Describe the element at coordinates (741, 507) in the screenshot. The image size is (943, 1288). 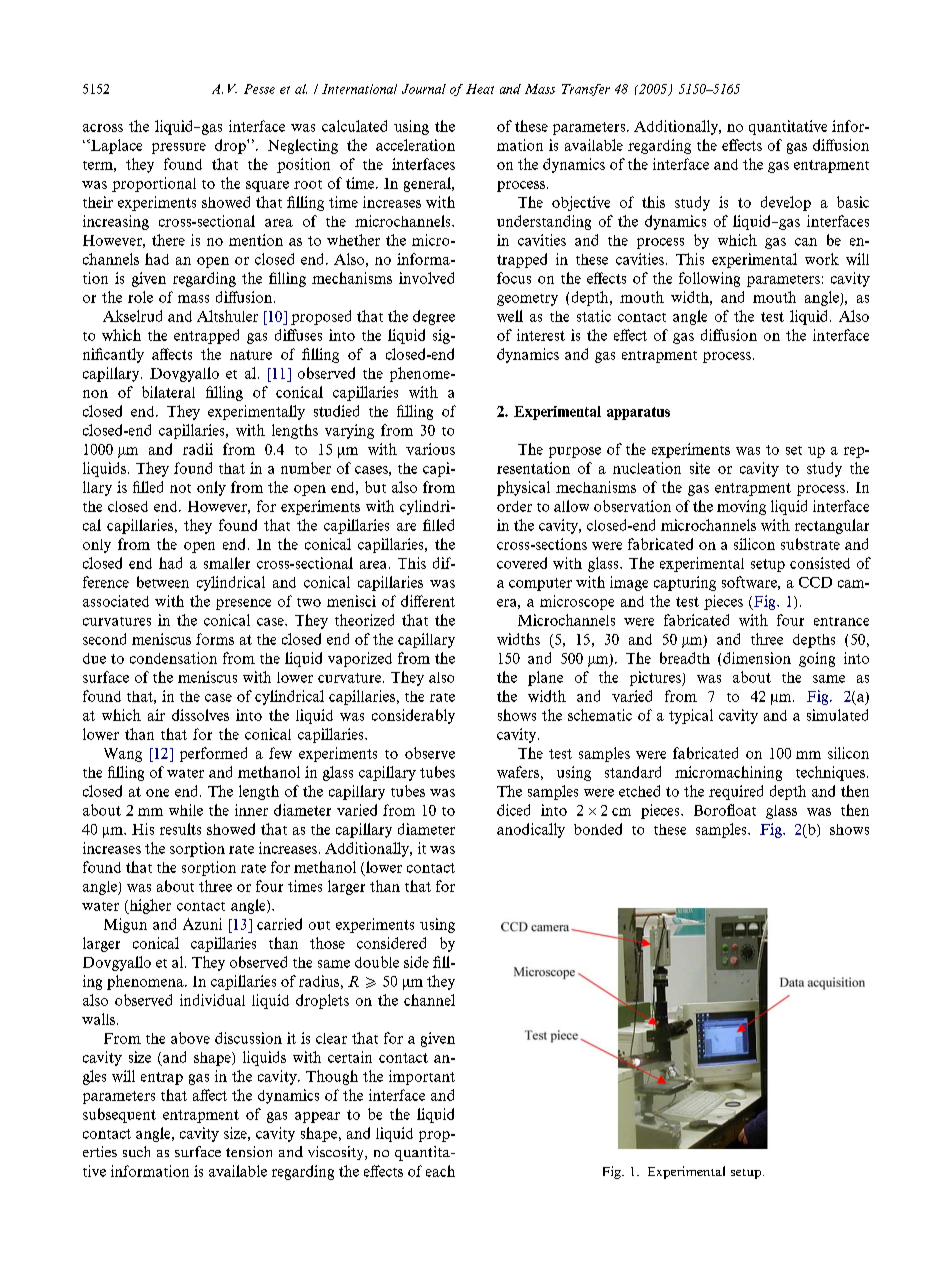
I see `moving` at that location.
